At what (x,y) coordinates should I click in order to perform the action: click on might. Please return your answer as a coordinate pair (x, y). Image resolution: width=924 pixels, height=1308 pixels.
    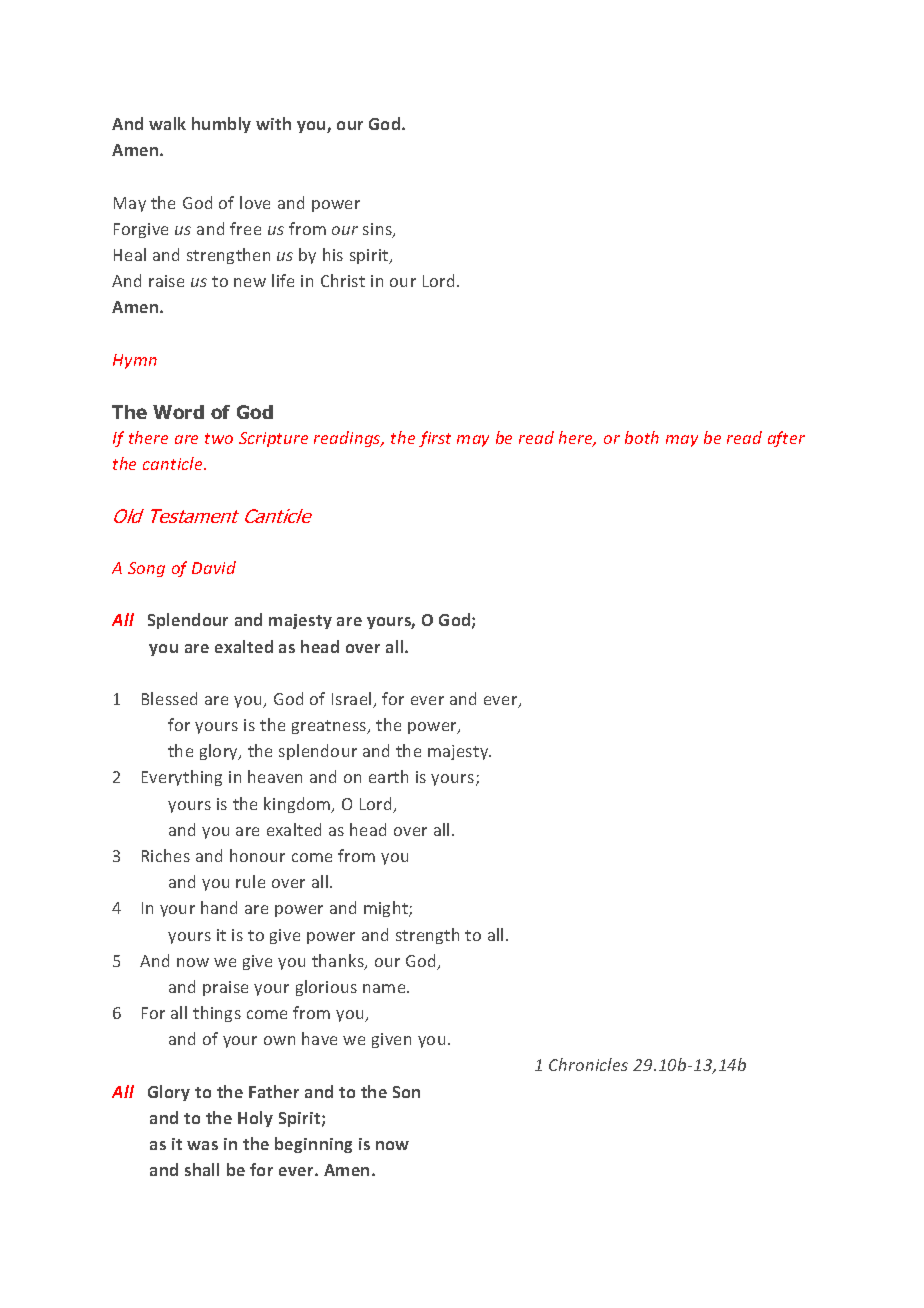
    Looking at the image, I should click on (387, 909).
